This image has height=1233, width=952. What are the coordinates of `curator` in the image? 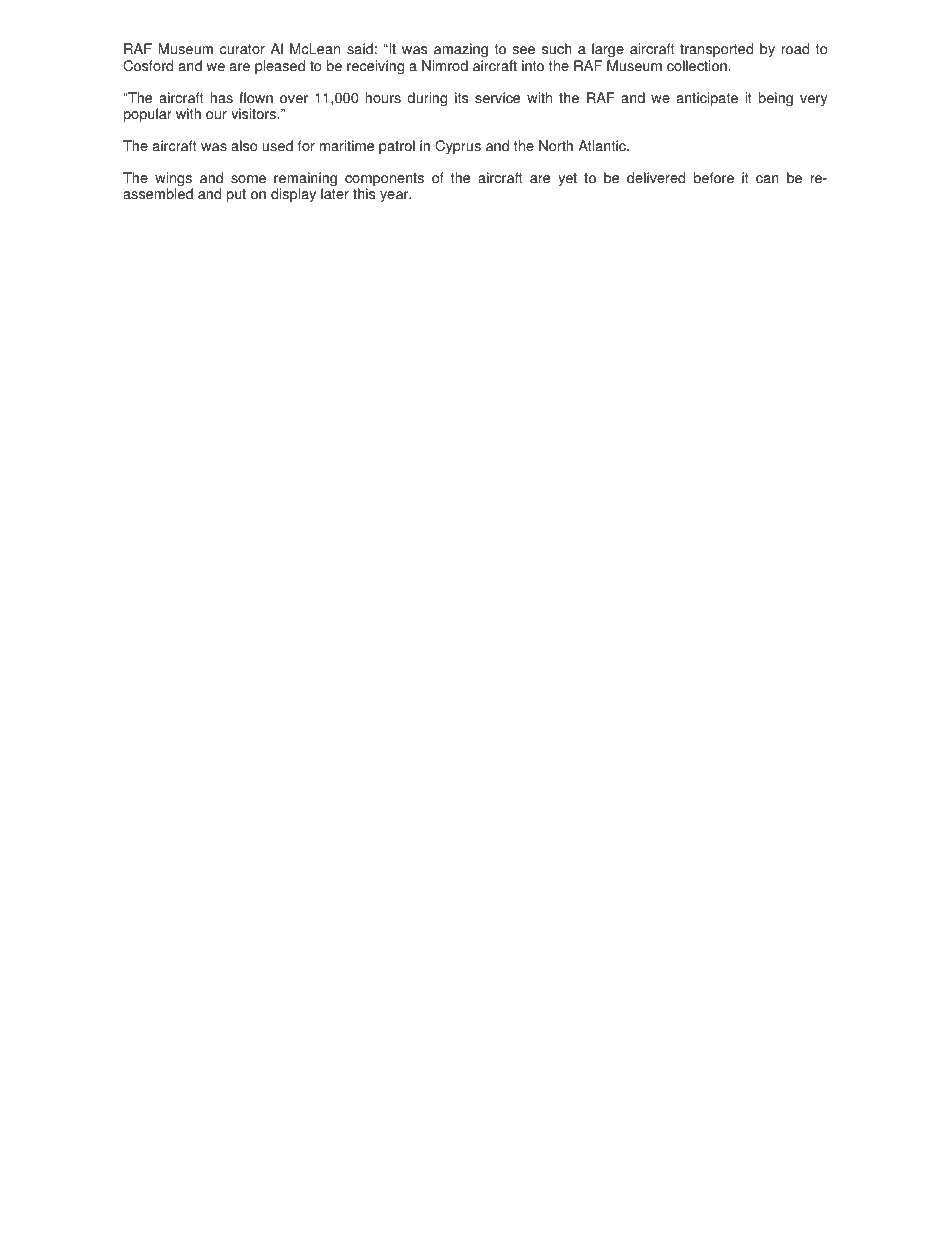 It's located at (242, 49).
